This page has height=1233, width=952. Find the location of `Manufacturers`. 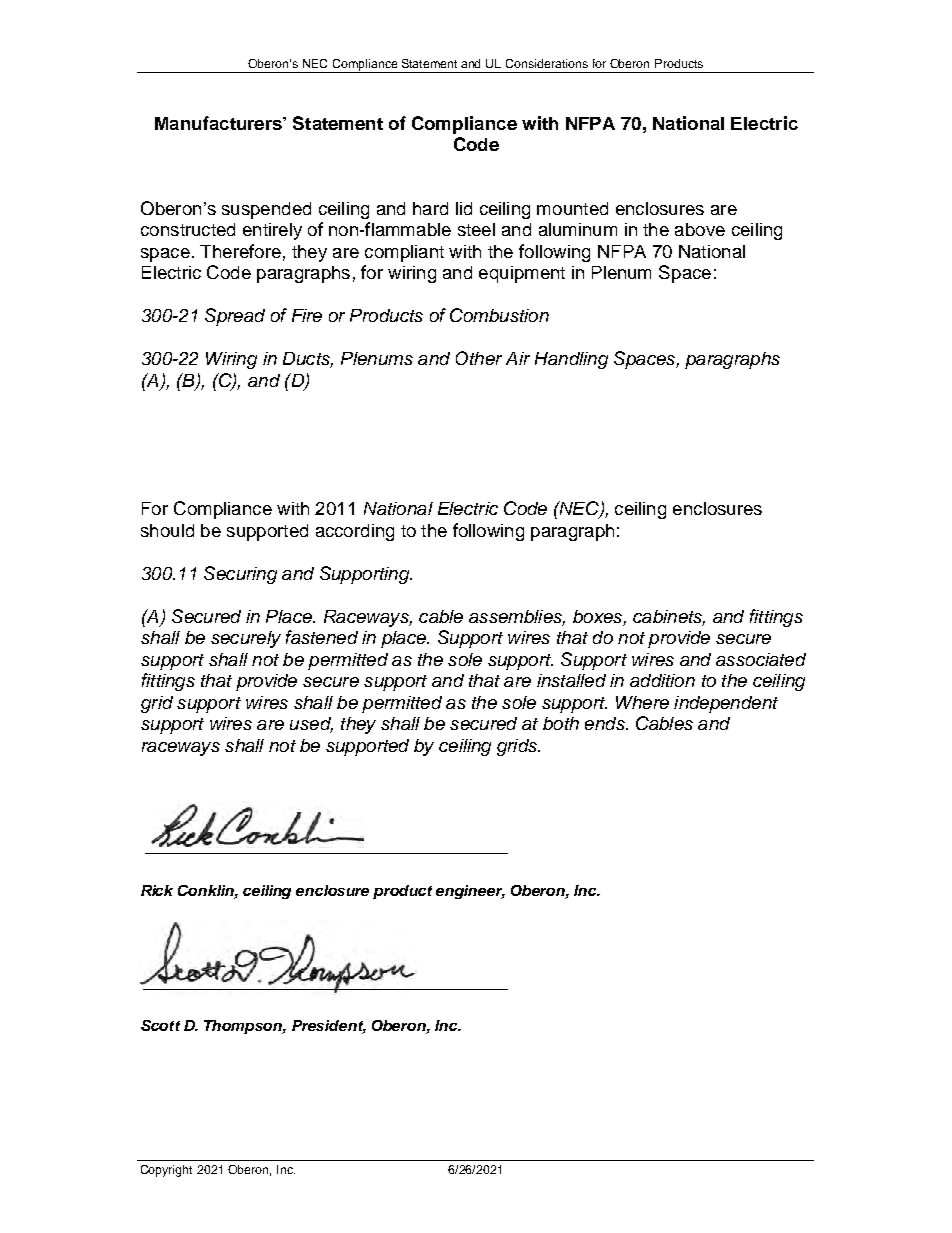

Manufacturers is located at coordinates (219, 123).
